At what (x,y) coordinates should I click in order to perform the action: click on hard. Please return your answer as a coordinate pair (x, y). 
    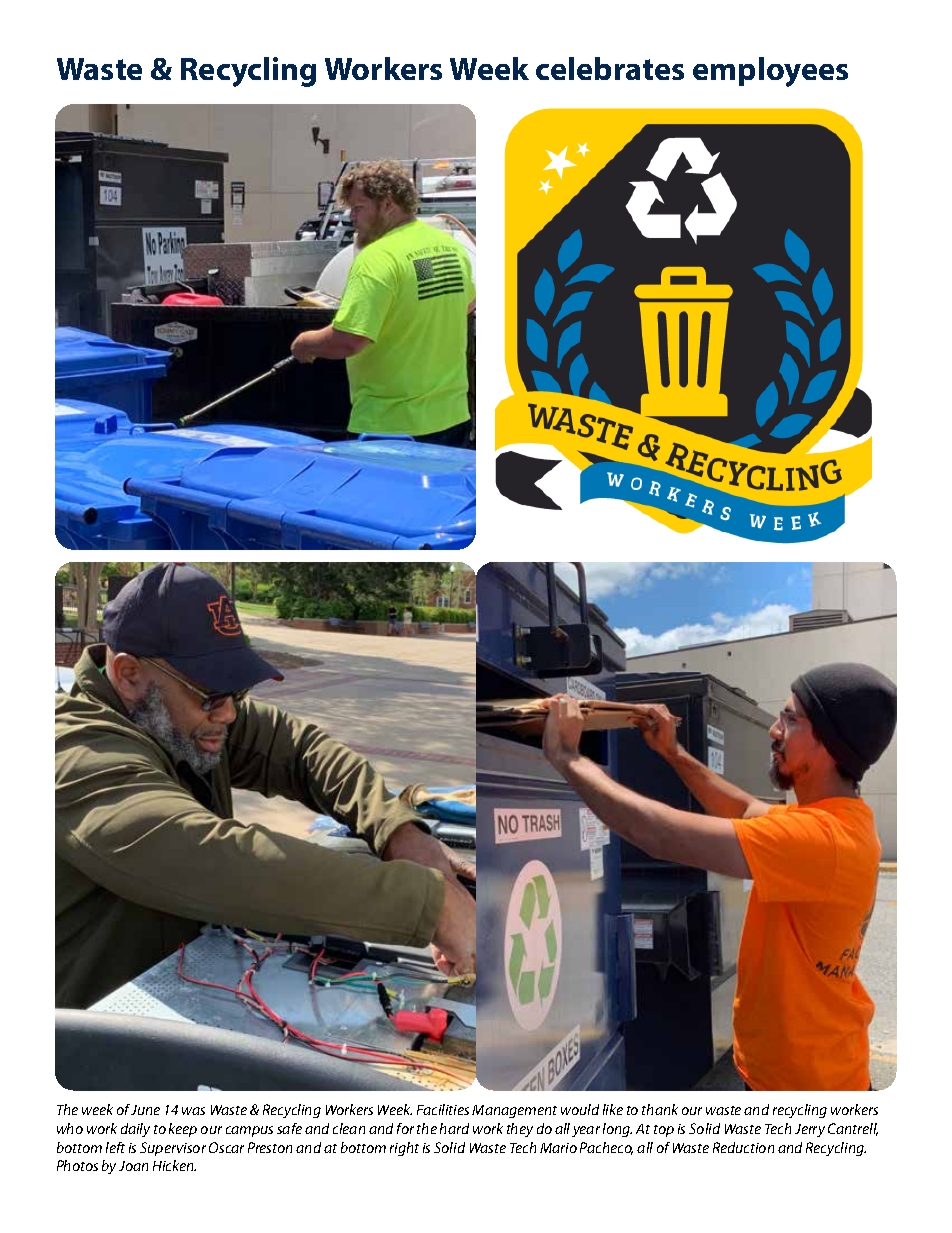
    Looking at the image, I should click on (454, 1128).
